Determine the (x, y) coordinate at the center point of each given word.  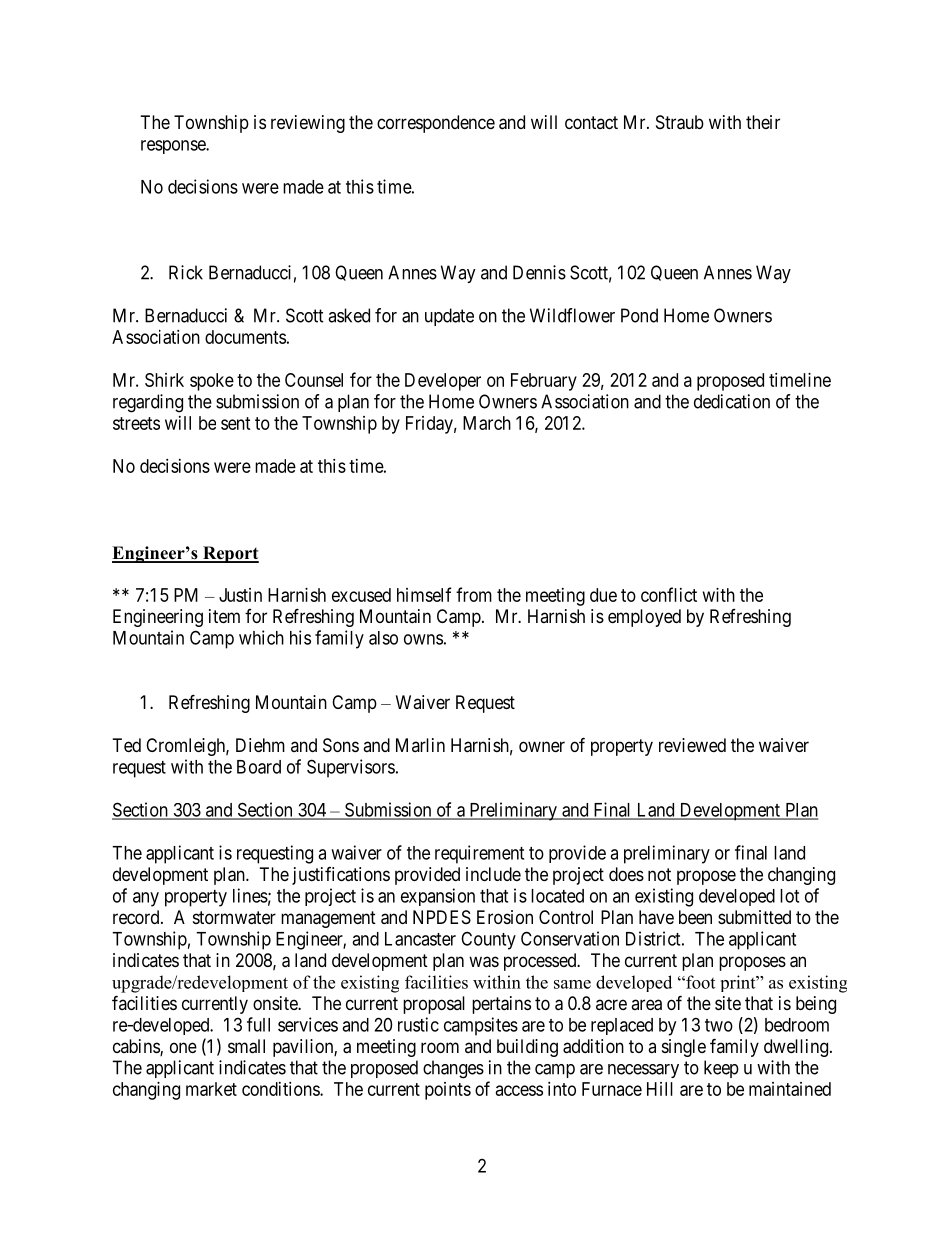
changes (453, 1069)
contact (591, 122)
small (246, 1046)
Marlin (420, 745)
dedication (732, 401)
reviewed (692, 745)
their (763, 122)
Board (259, 767)
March (487, 423)
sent (236, 423)
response (174, 147)
